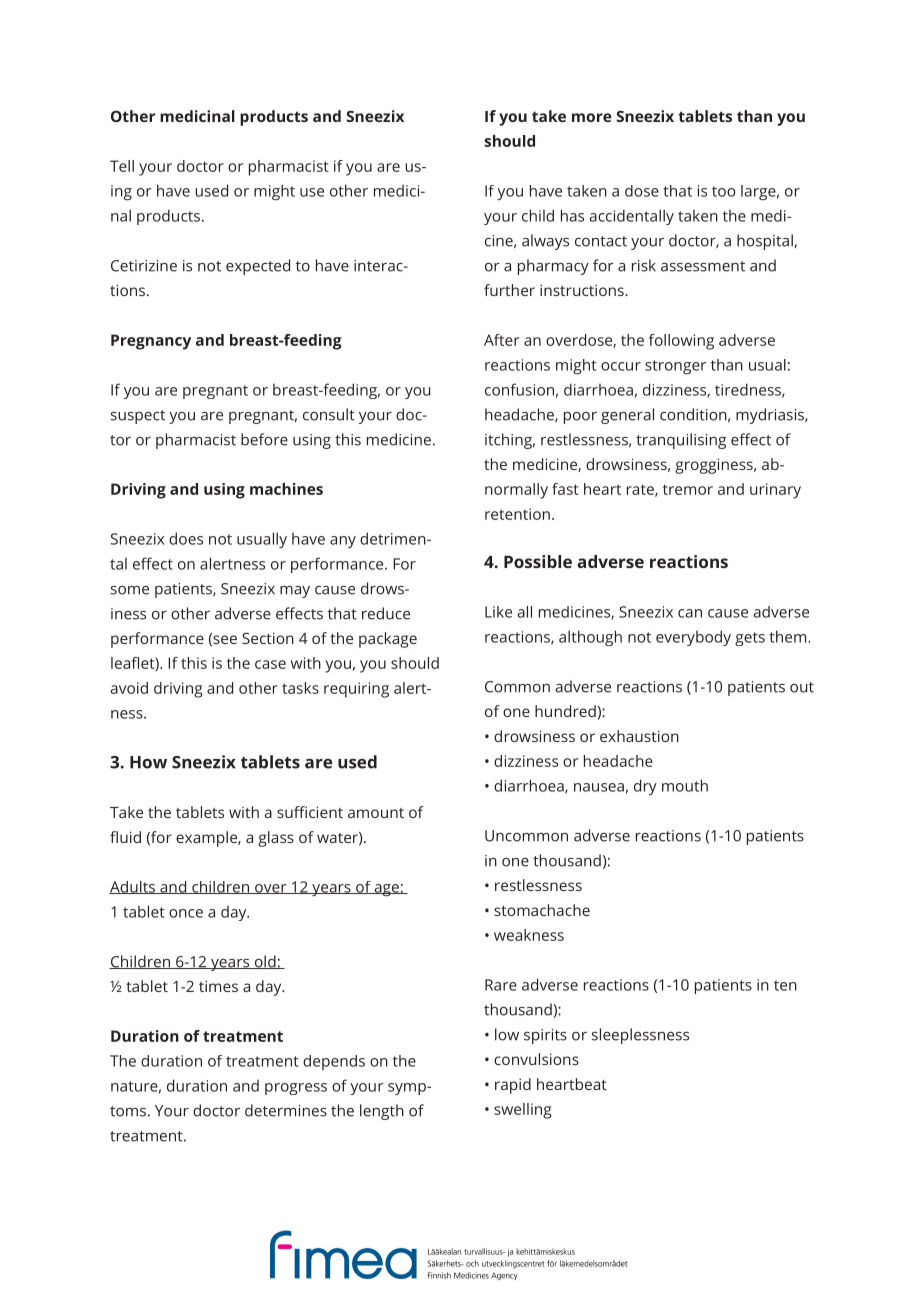 The height and width of the screenshot is (1308, 924). Describe the element at coordinates (724, 191) in the screenshot. I see `too` at that location.
